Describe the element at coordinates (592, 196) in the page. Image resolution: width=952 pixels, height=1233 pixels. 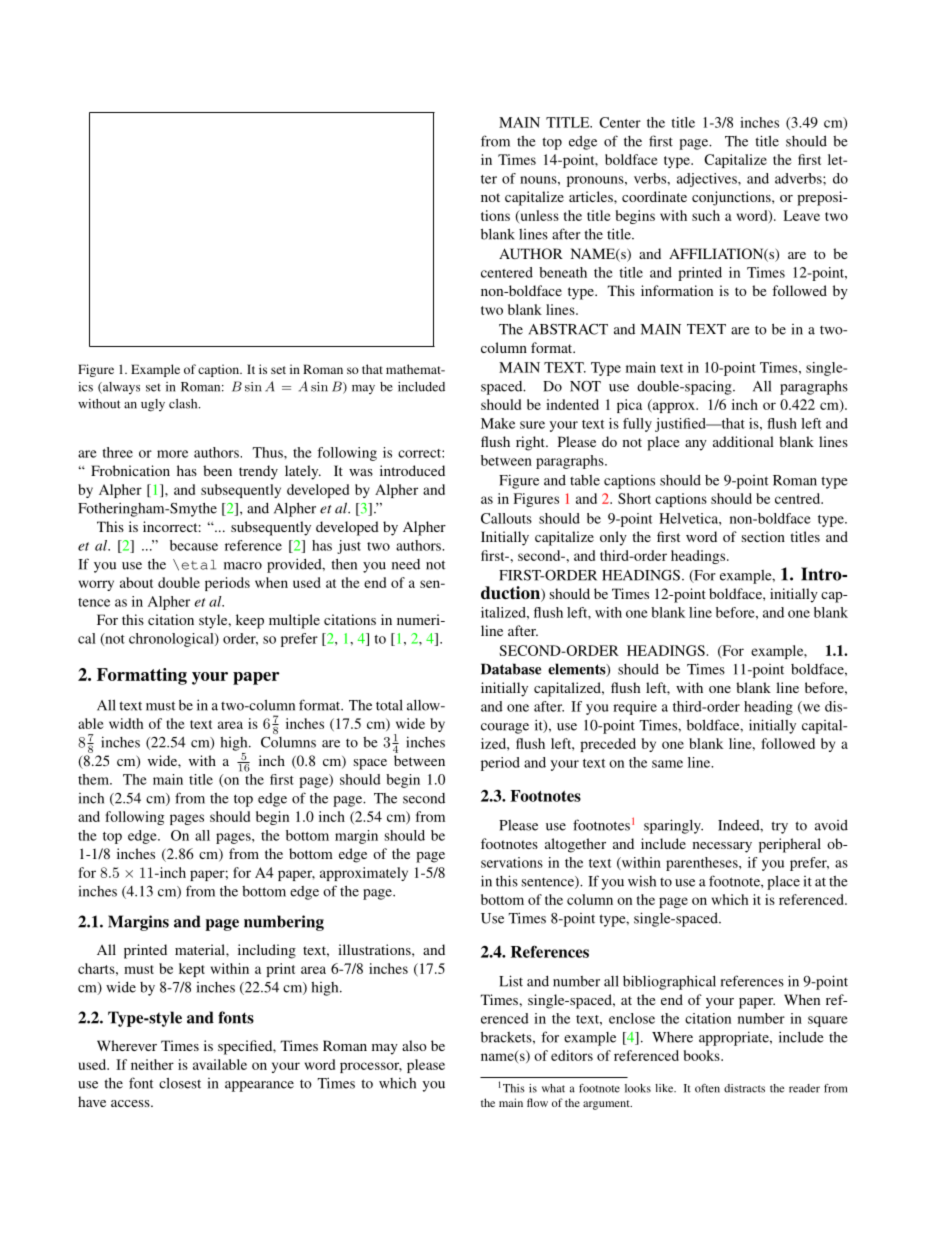
I see `articles` at that location.
